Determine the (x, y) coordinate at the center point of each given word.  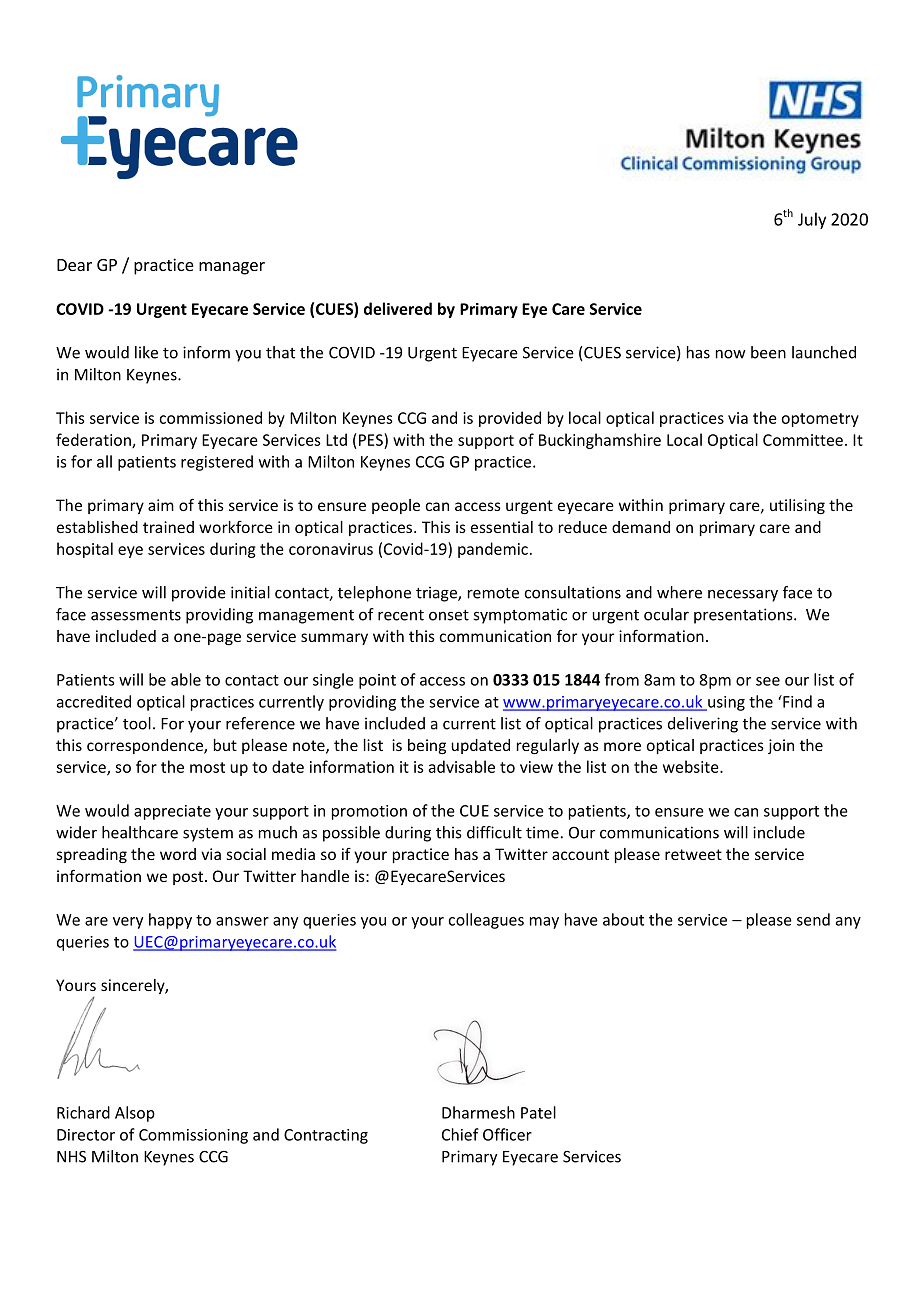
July (812, 220)
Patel (538, 1112)
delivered (398, 308)
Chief (460, 1134)
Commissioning (193, 1136)
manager (232, 268)
